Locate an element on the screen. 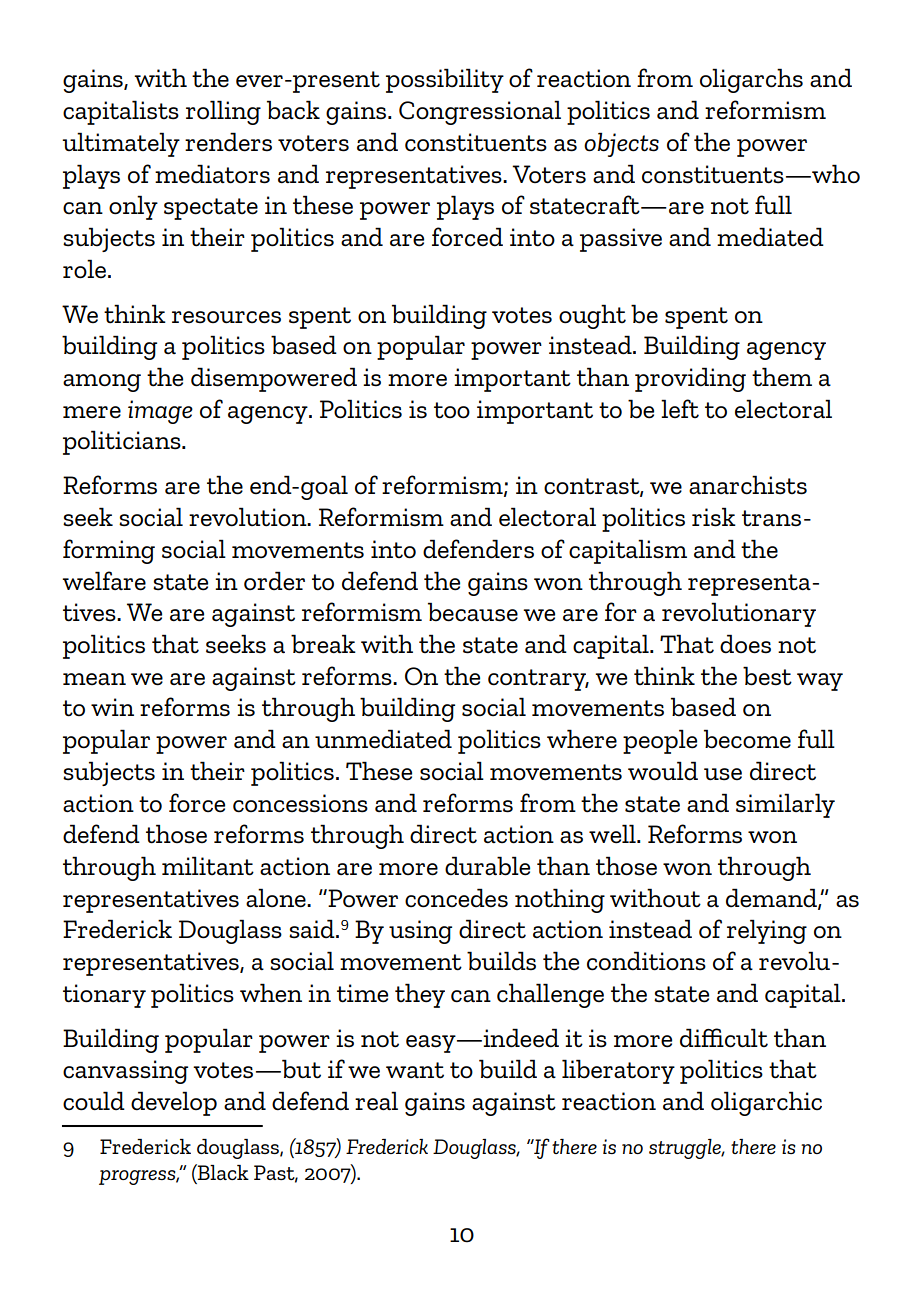  oligarchs is located at coordinates (751, 80).
